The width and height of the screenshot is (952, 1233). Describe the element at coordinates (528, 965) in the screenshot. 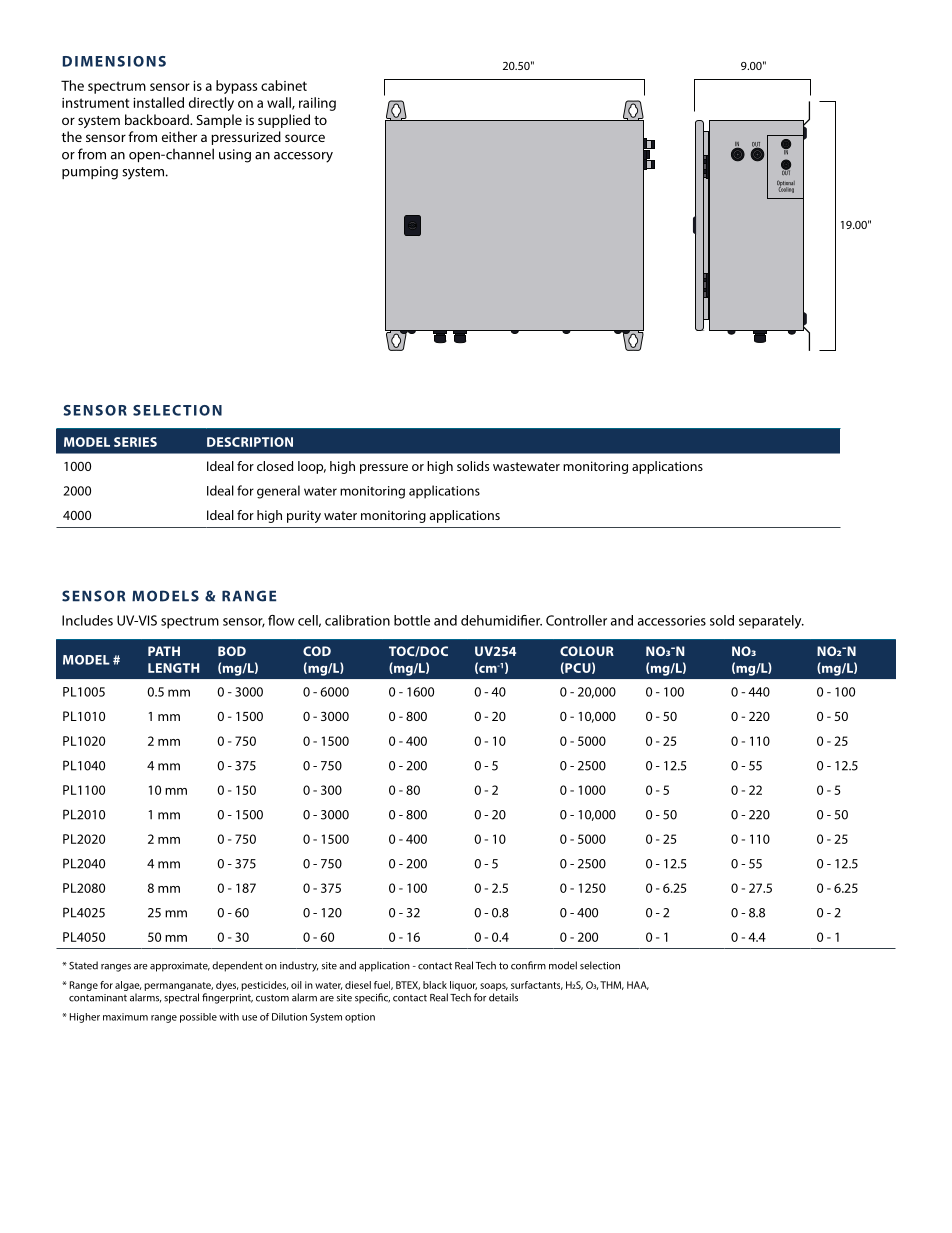

I see `confirm` at that location.
